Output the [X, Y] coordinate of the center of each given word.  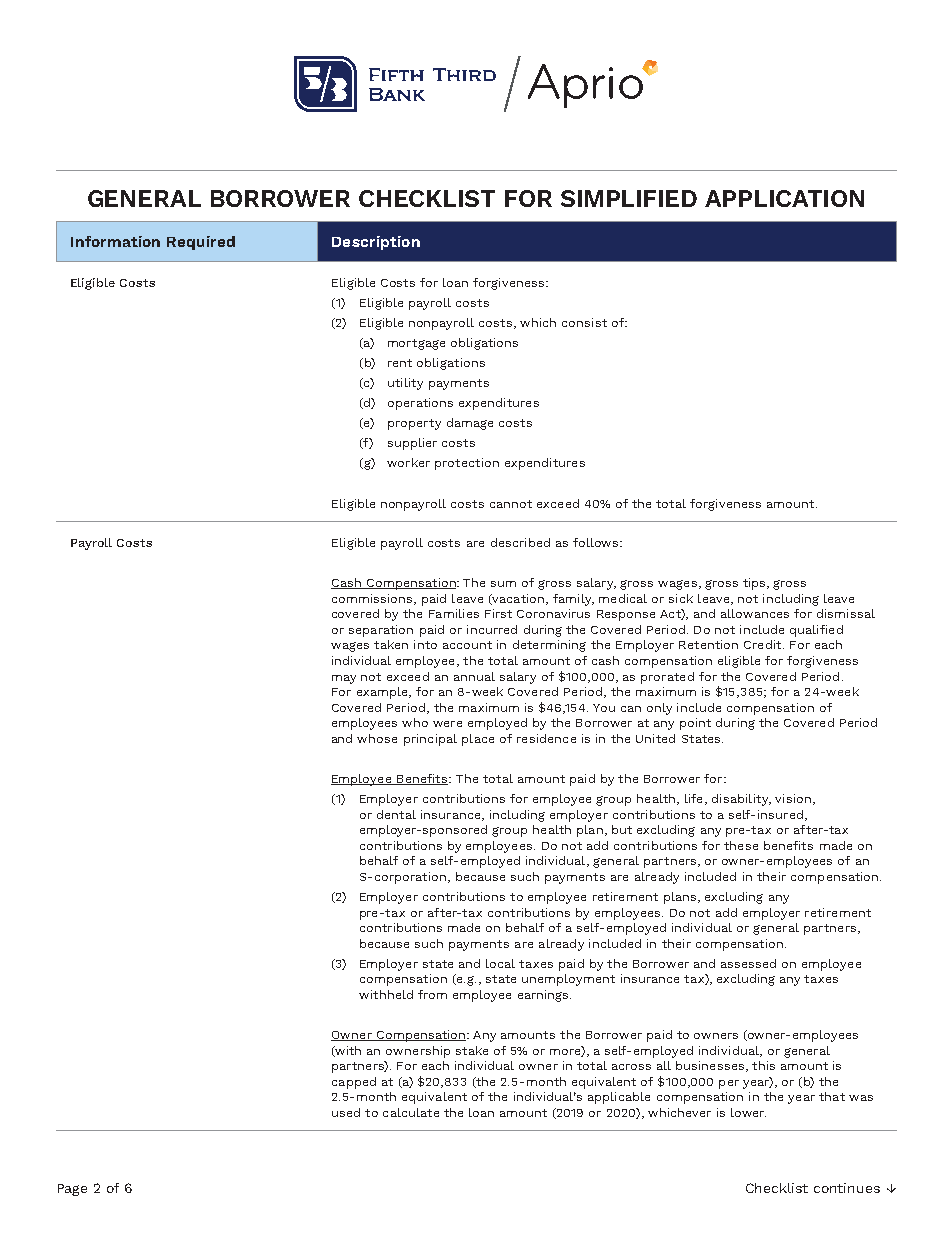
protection [467, 464]
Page [72, 1190]
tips [755, 584]
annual [474, 676]
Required [201, 243]
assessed [748, 963]
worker [408, 462]
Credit [764, 644]
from [432, 994]
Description [376, 243]
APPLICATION [784, 198]
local [500, 963]
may [344, 679]
